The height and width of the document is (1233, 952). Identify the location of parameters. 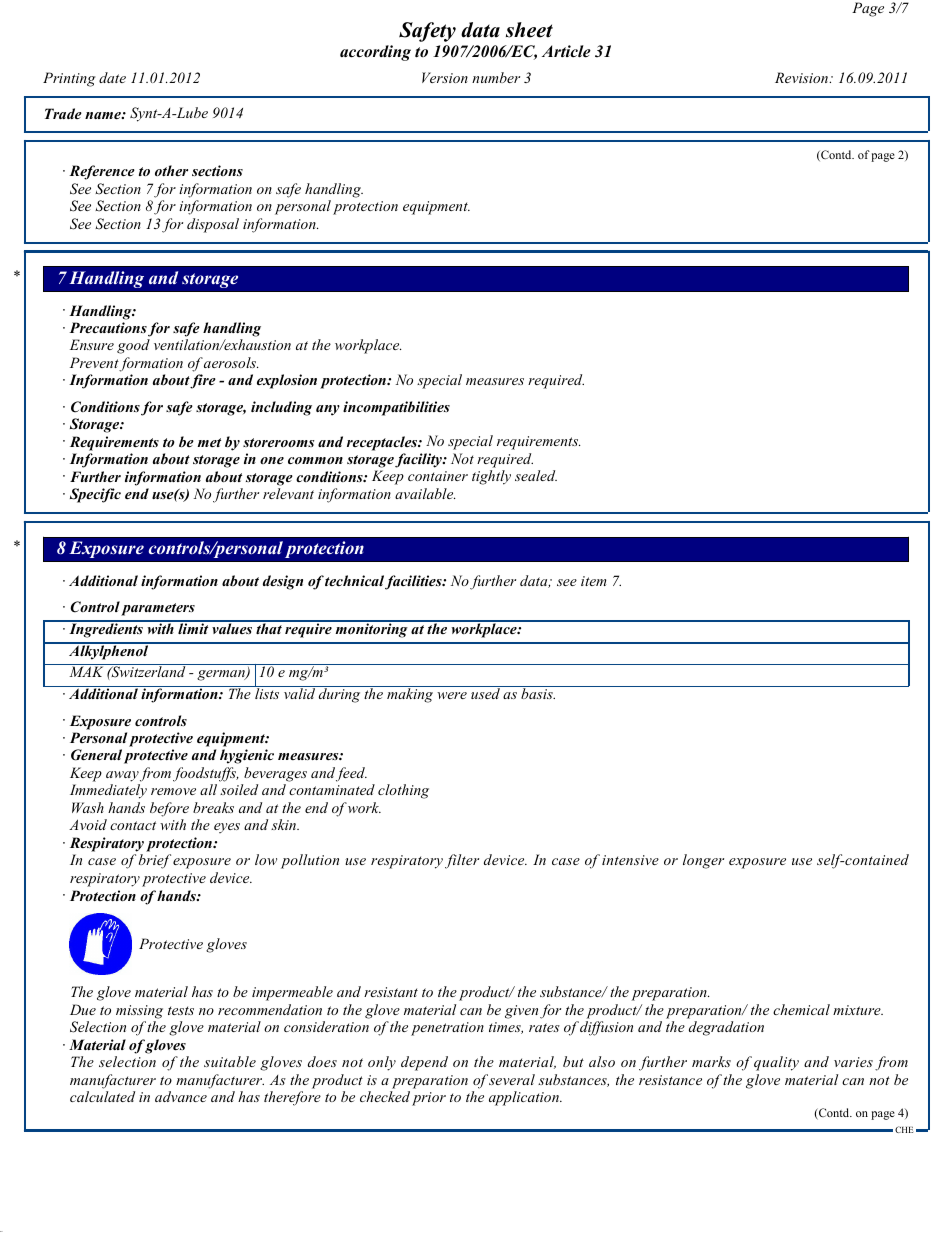
(158, 609).
